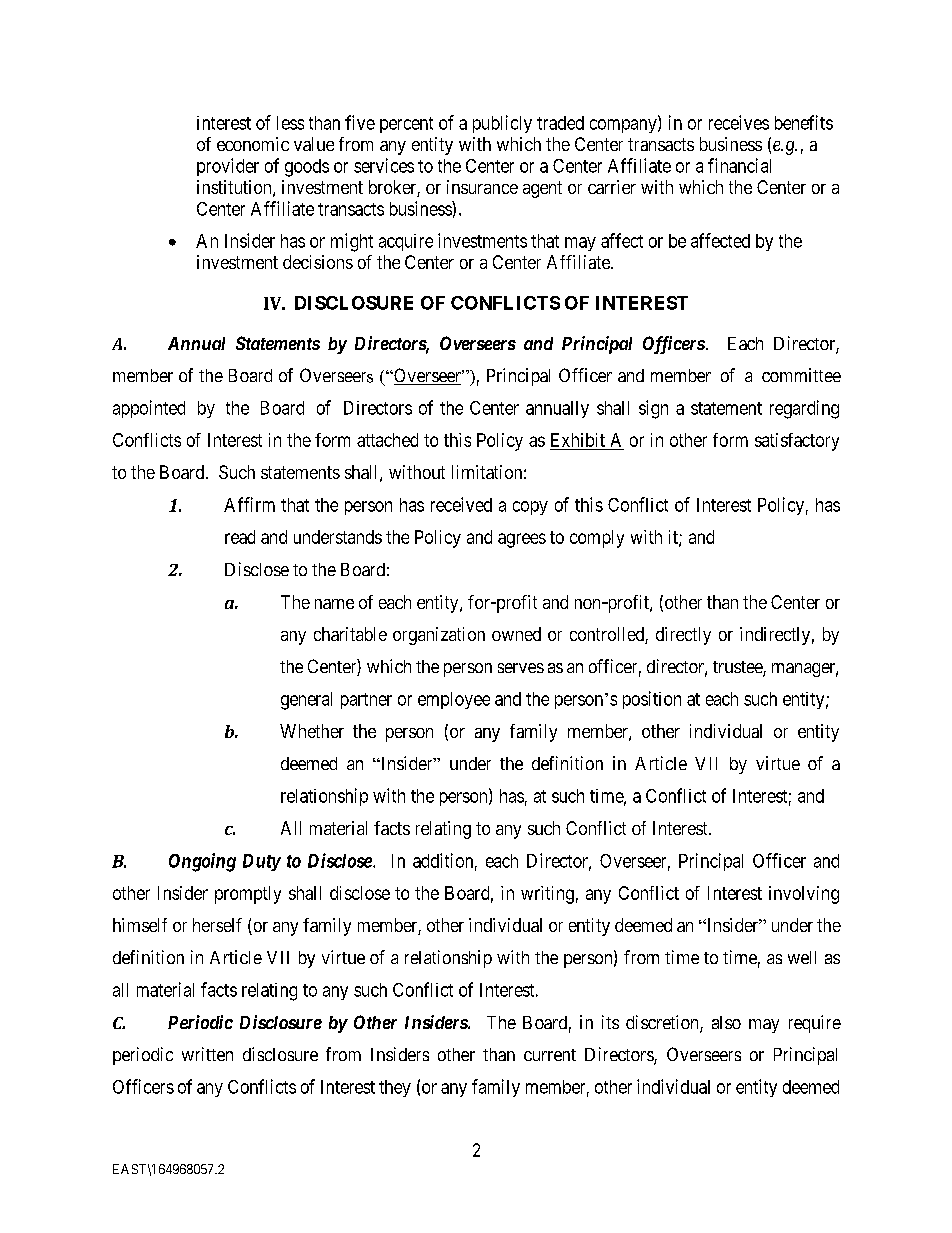  What do you see at coordinates (652, 700) in the document?
I see `position` at bounding box center [652, 700].
